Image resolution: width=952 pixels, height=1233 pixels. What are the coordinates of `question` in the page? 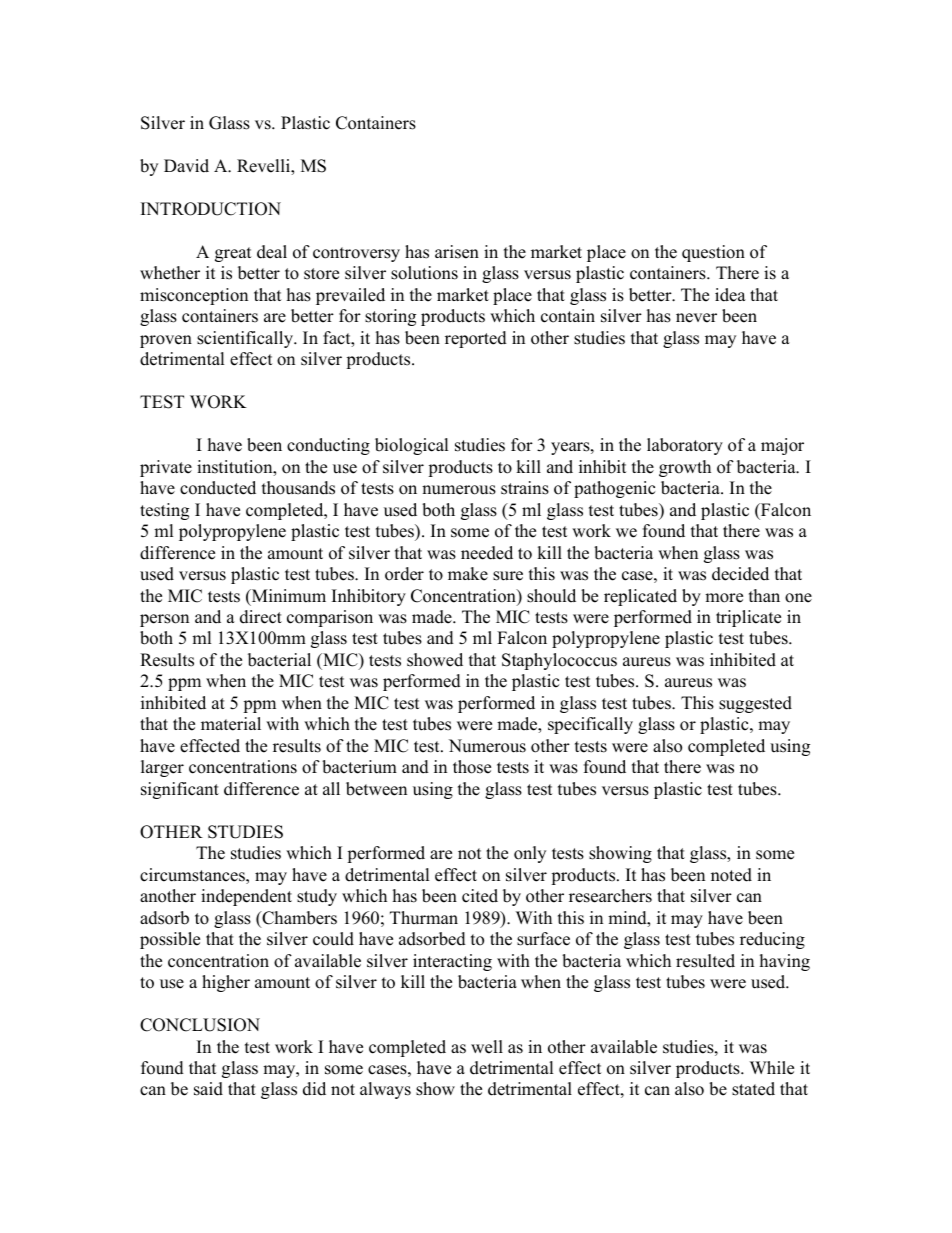 It's located at (713, 253).
